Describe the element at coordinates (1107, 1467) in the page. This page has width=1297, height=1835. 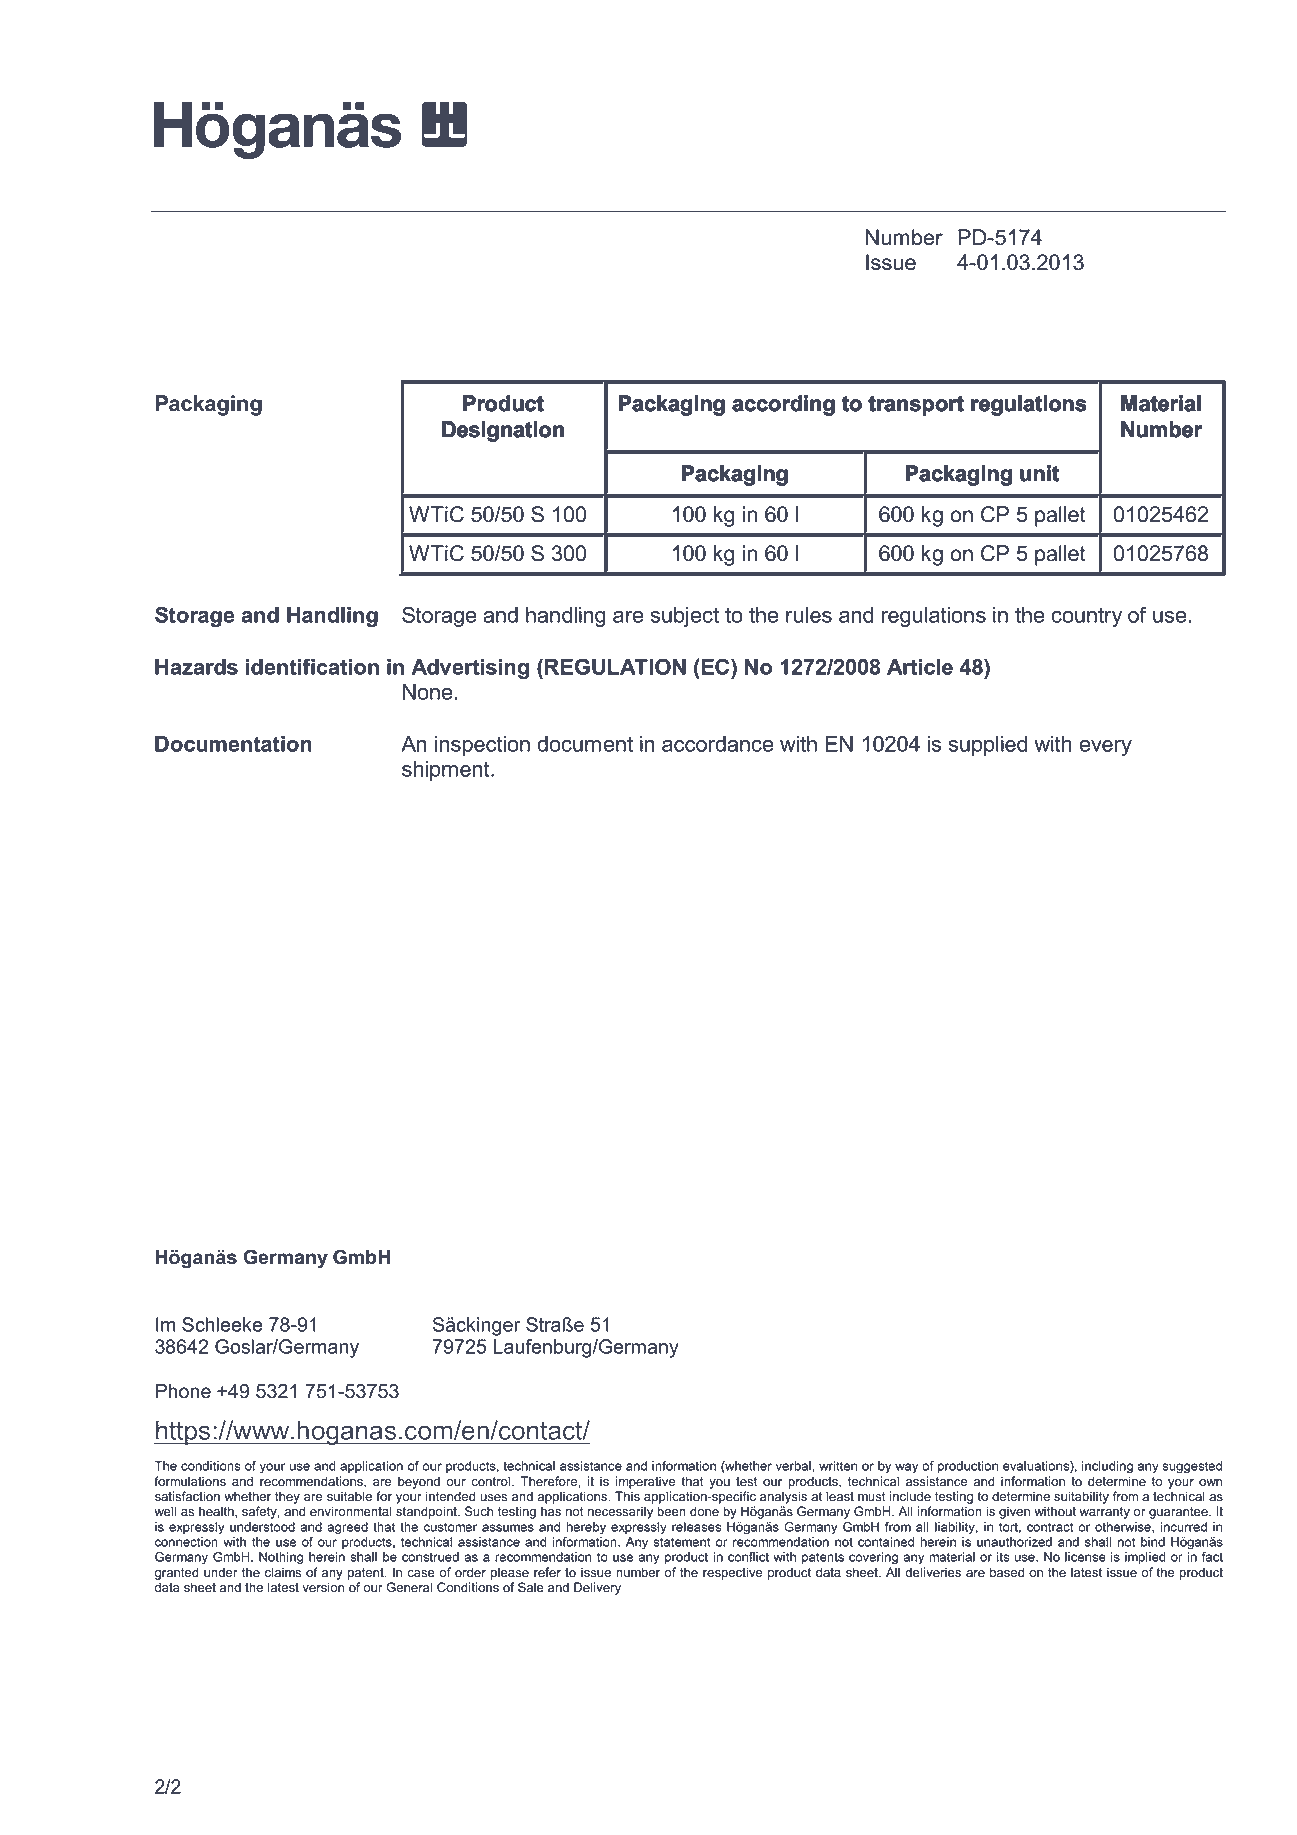
I see `including` at that location.
